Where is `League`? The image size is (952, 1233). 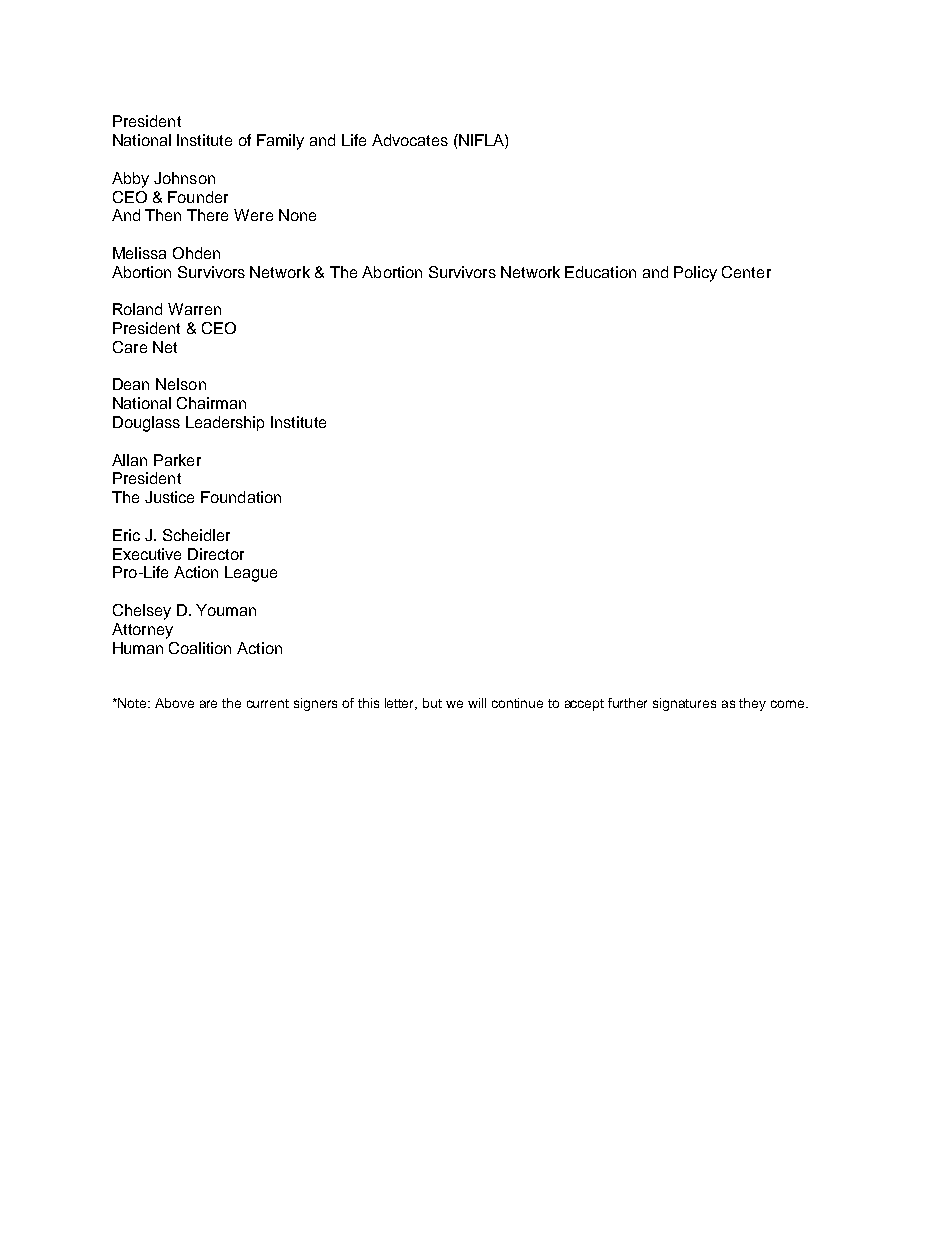
League is located at coordinates (251, 574).
